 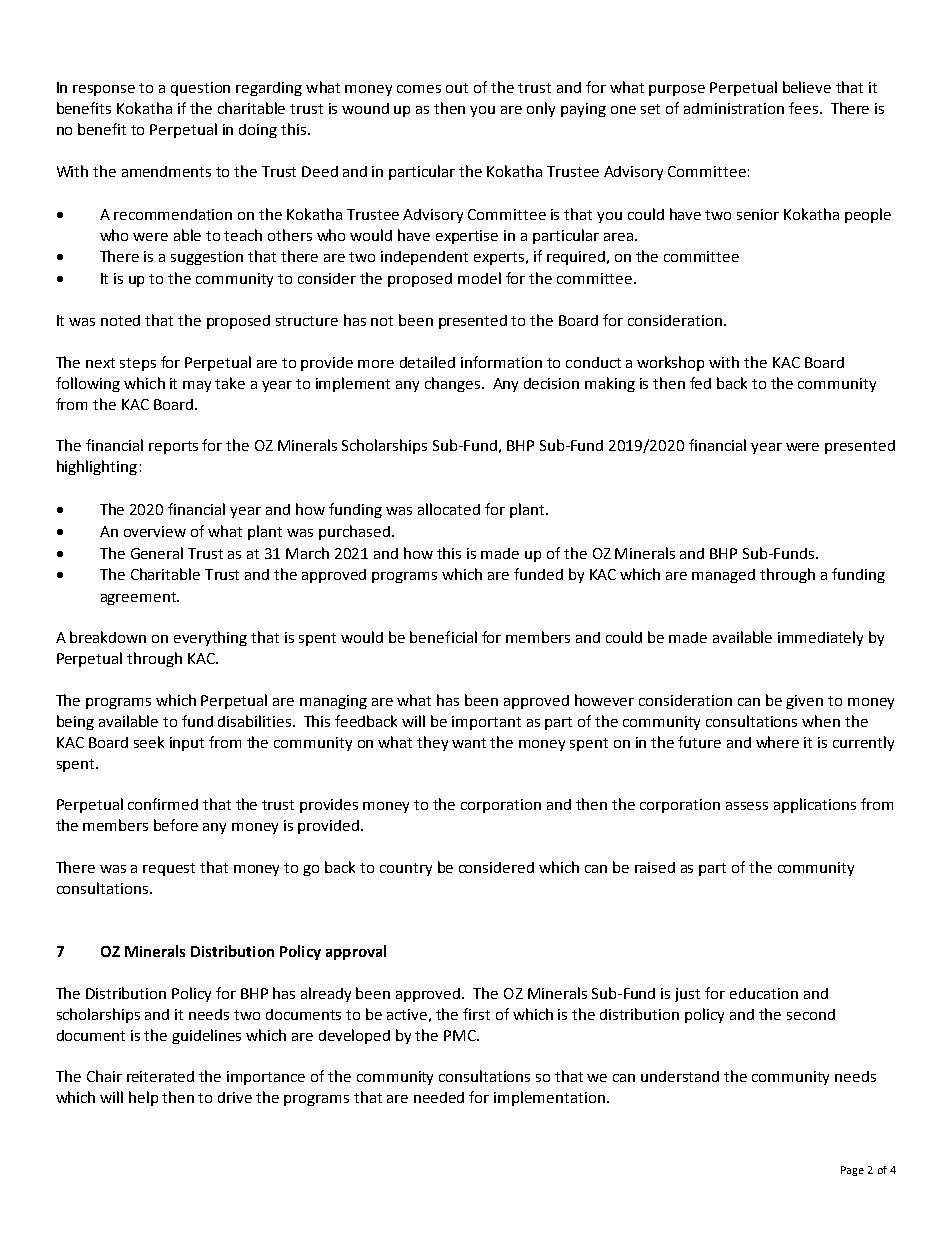 I want to click on needed, so click(x=439, y=1097).
